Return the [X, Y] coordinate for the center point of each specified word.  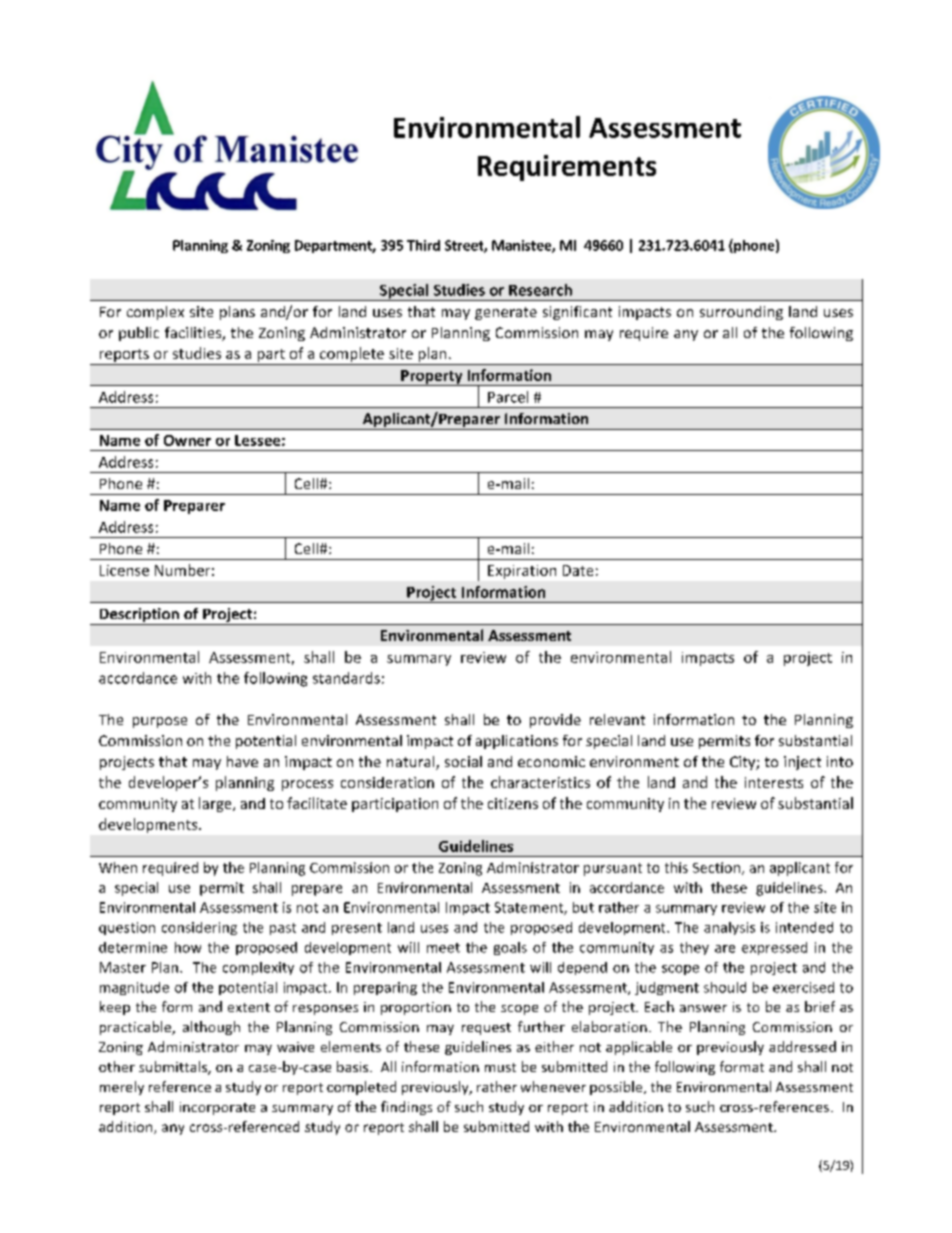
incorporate [217, 1108]
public [139, 334]
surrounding [741, 313]
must [500, 1067]
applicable [639, 1048]
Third [423, 245]
